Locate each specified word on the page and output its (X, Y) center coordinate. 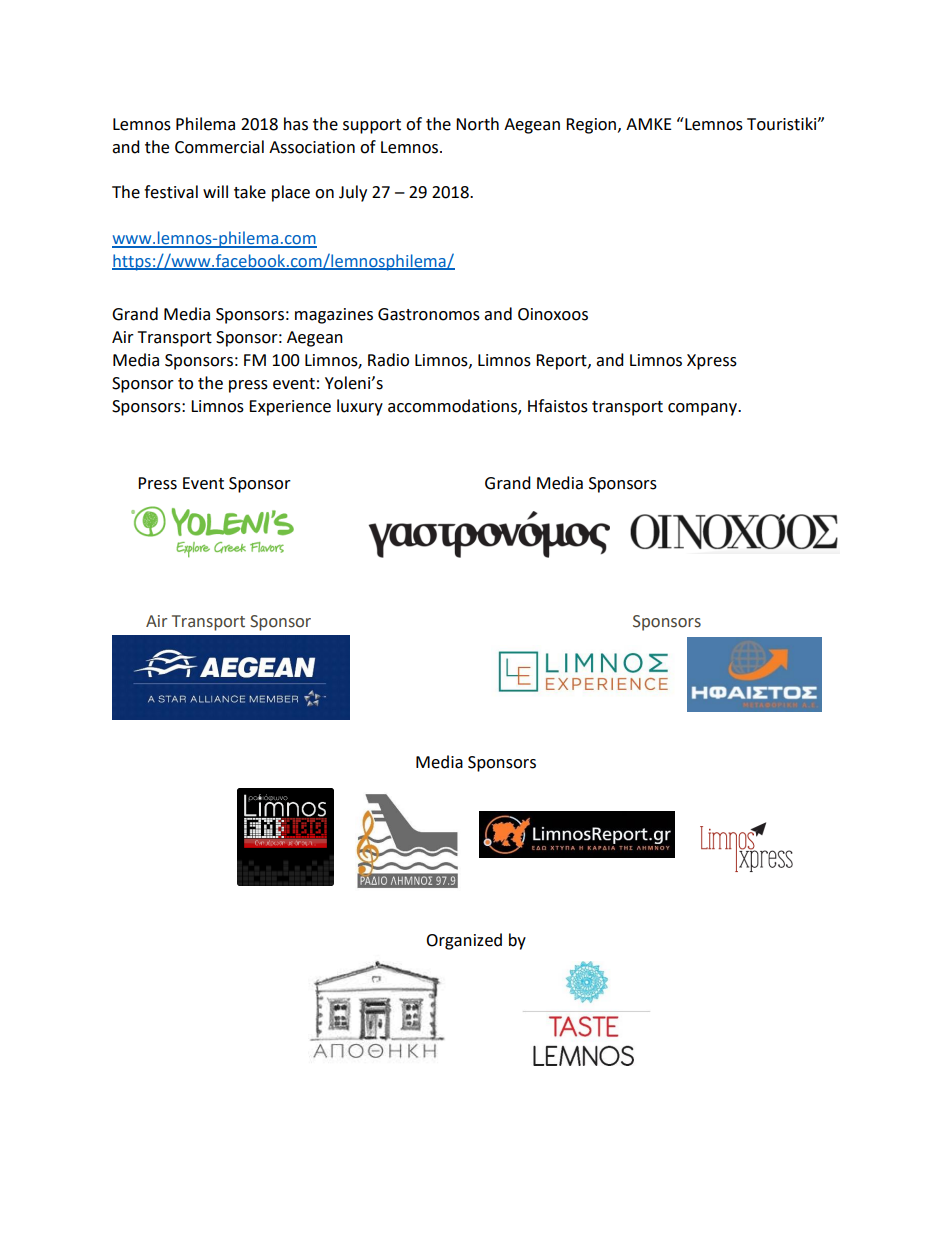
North (477, 124)
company (704, 409)
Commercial (219, 147)
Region (592, 126)
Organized (464, 941)
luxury (360, 407)
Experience (290, 408)
